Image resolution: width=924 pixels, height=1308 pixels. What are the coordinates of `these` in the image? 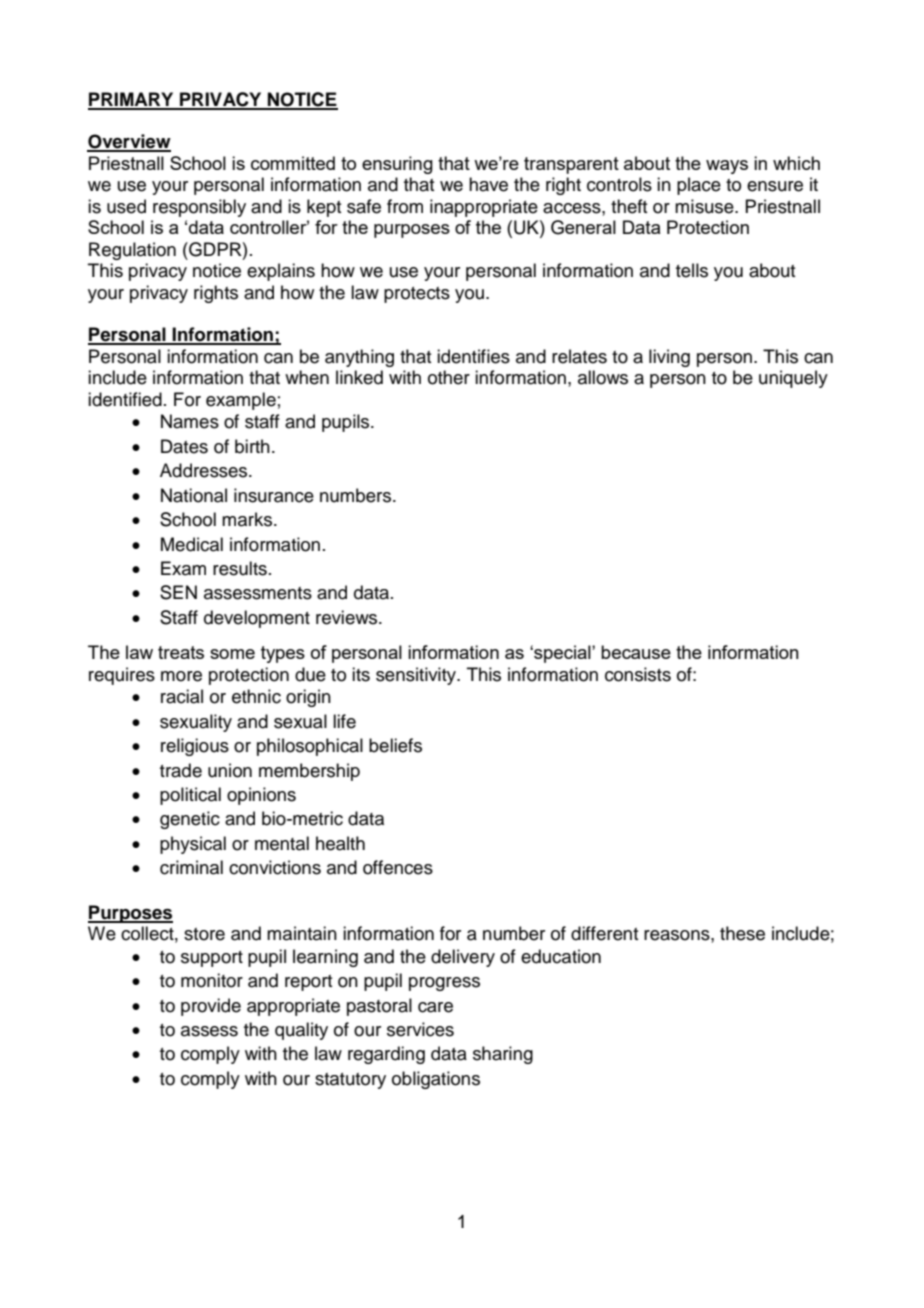 It's located at (742, 933).
